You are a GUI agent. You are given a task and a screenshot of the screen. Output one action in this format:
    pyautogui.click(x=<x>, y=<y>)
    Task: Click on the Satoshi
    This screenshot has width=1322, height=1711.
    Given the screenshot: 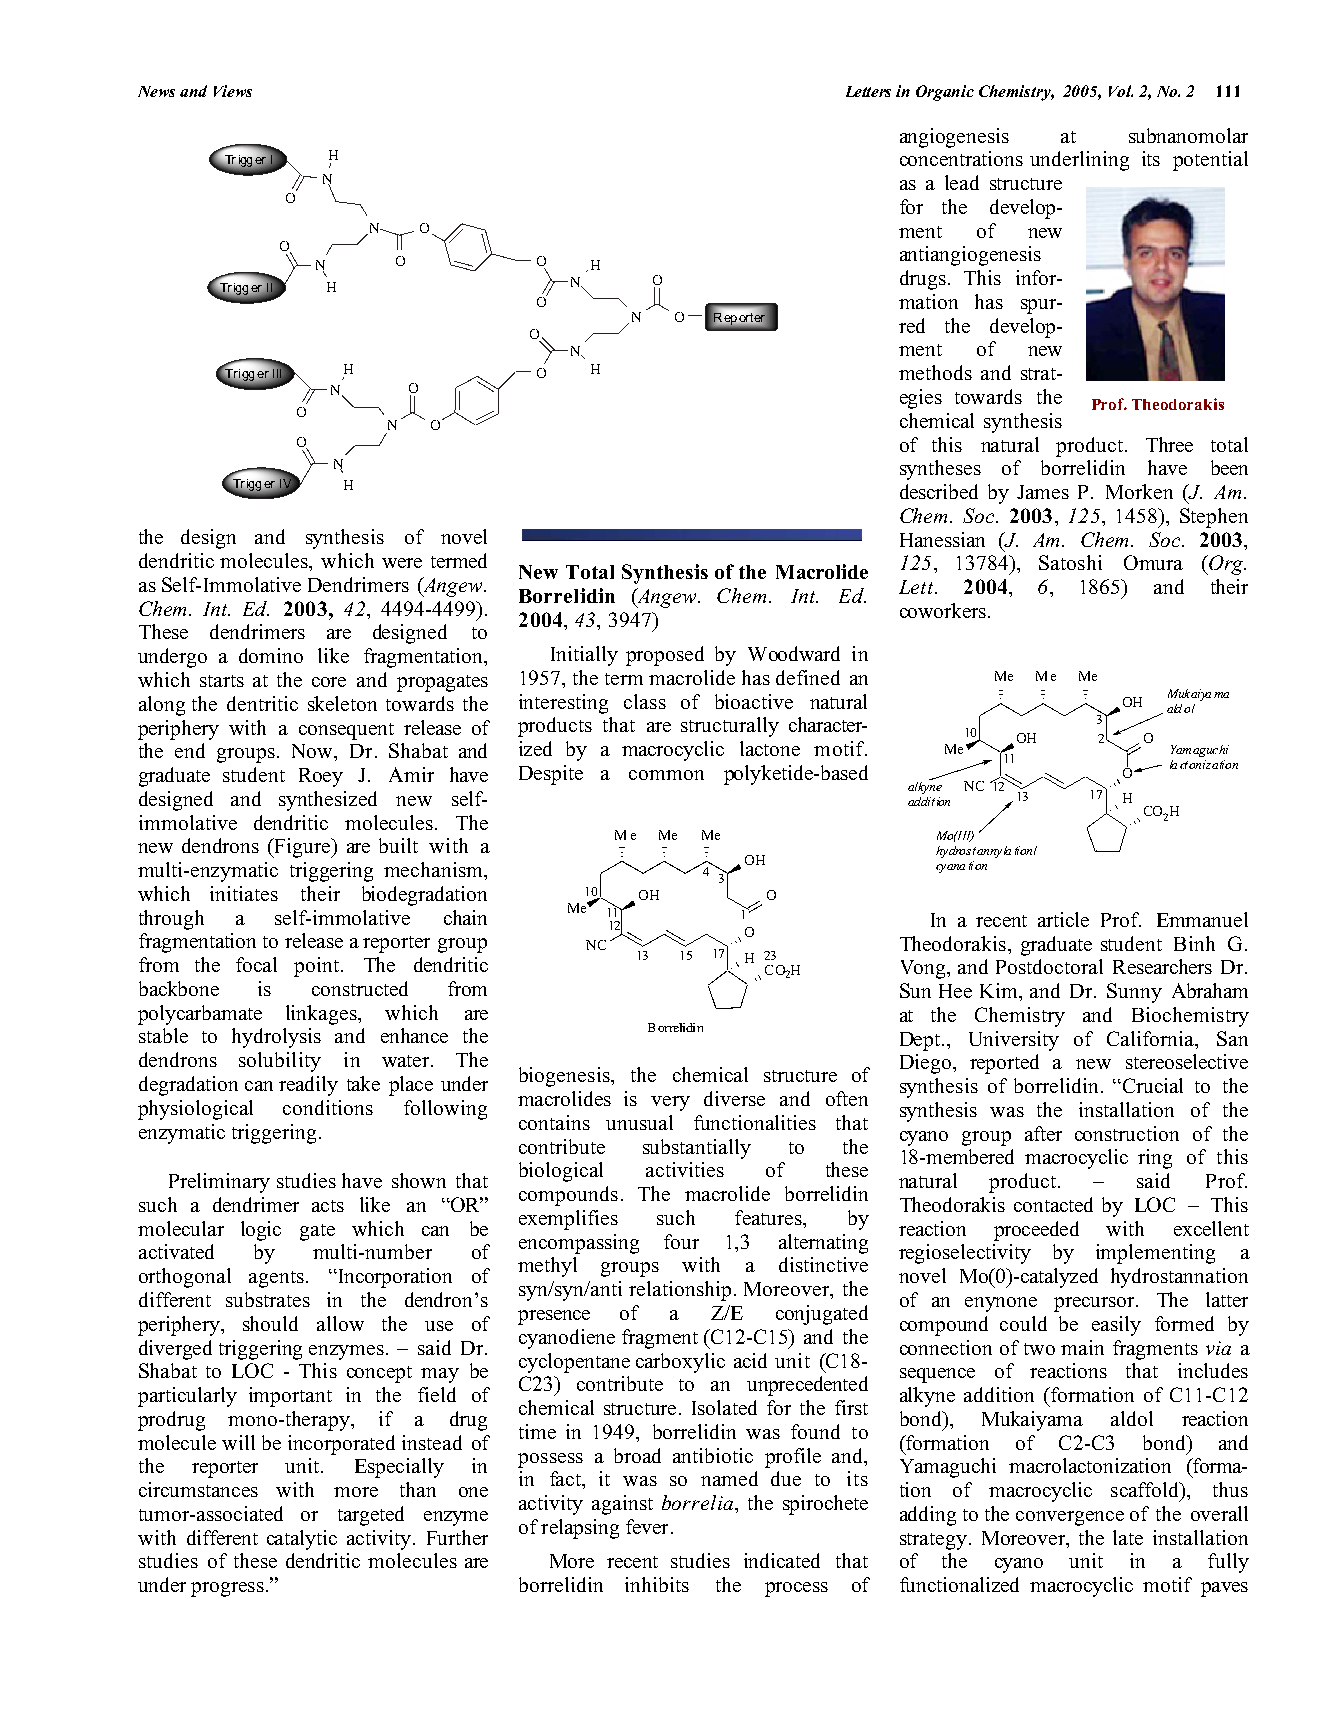 What is the action you would take?
    pyautogui.click(x=1070, y=562)
